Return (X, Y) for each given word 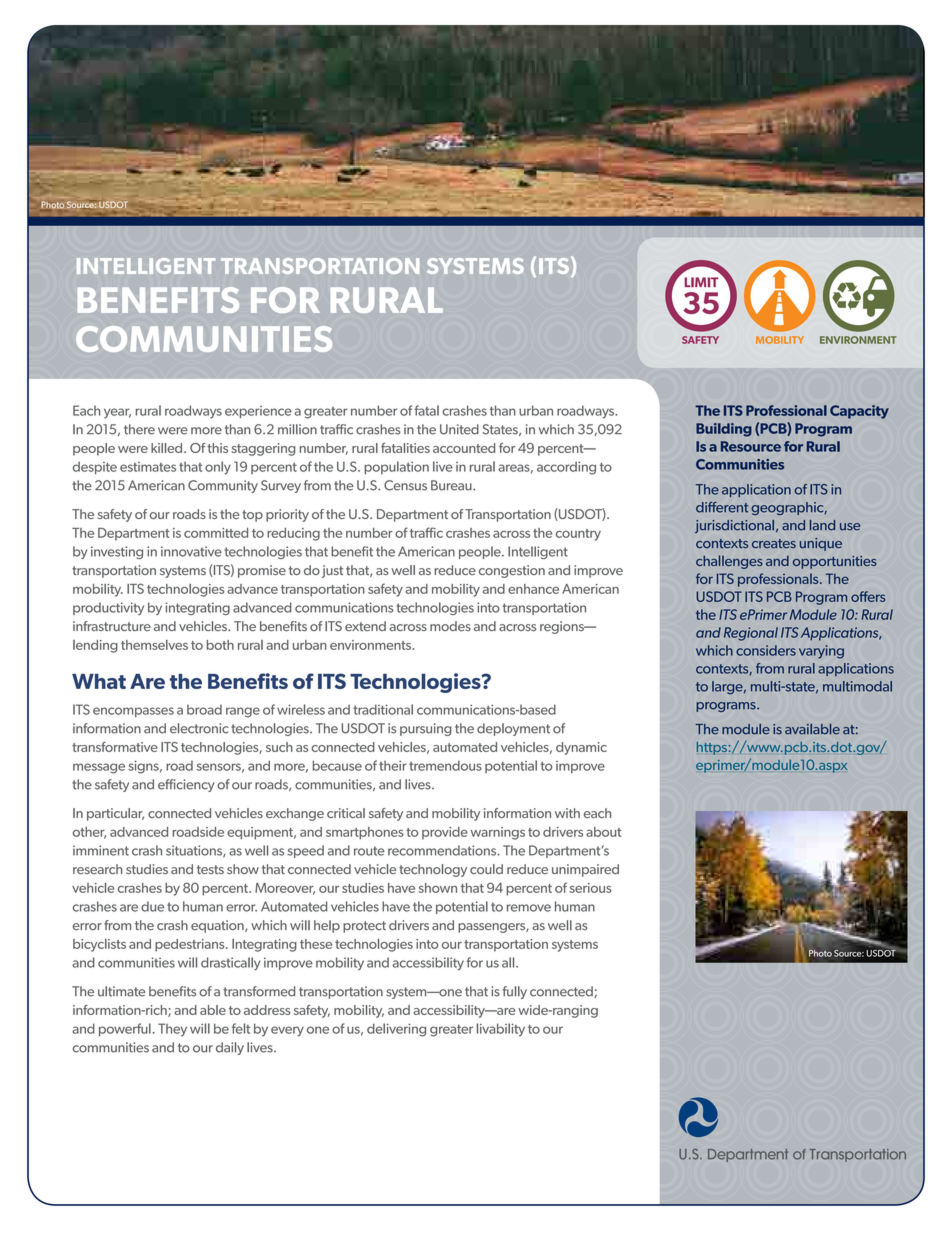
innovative (191, 551)
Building (724, 430)
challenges (729, 562)
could (486, 869)
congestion (512, 571)
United (459, 429)
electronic (199, 728)
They (172, 1030)
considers (766, 650)
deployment (513, 729)
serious (590, 888)
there (139, 429)
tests (210, 869)
